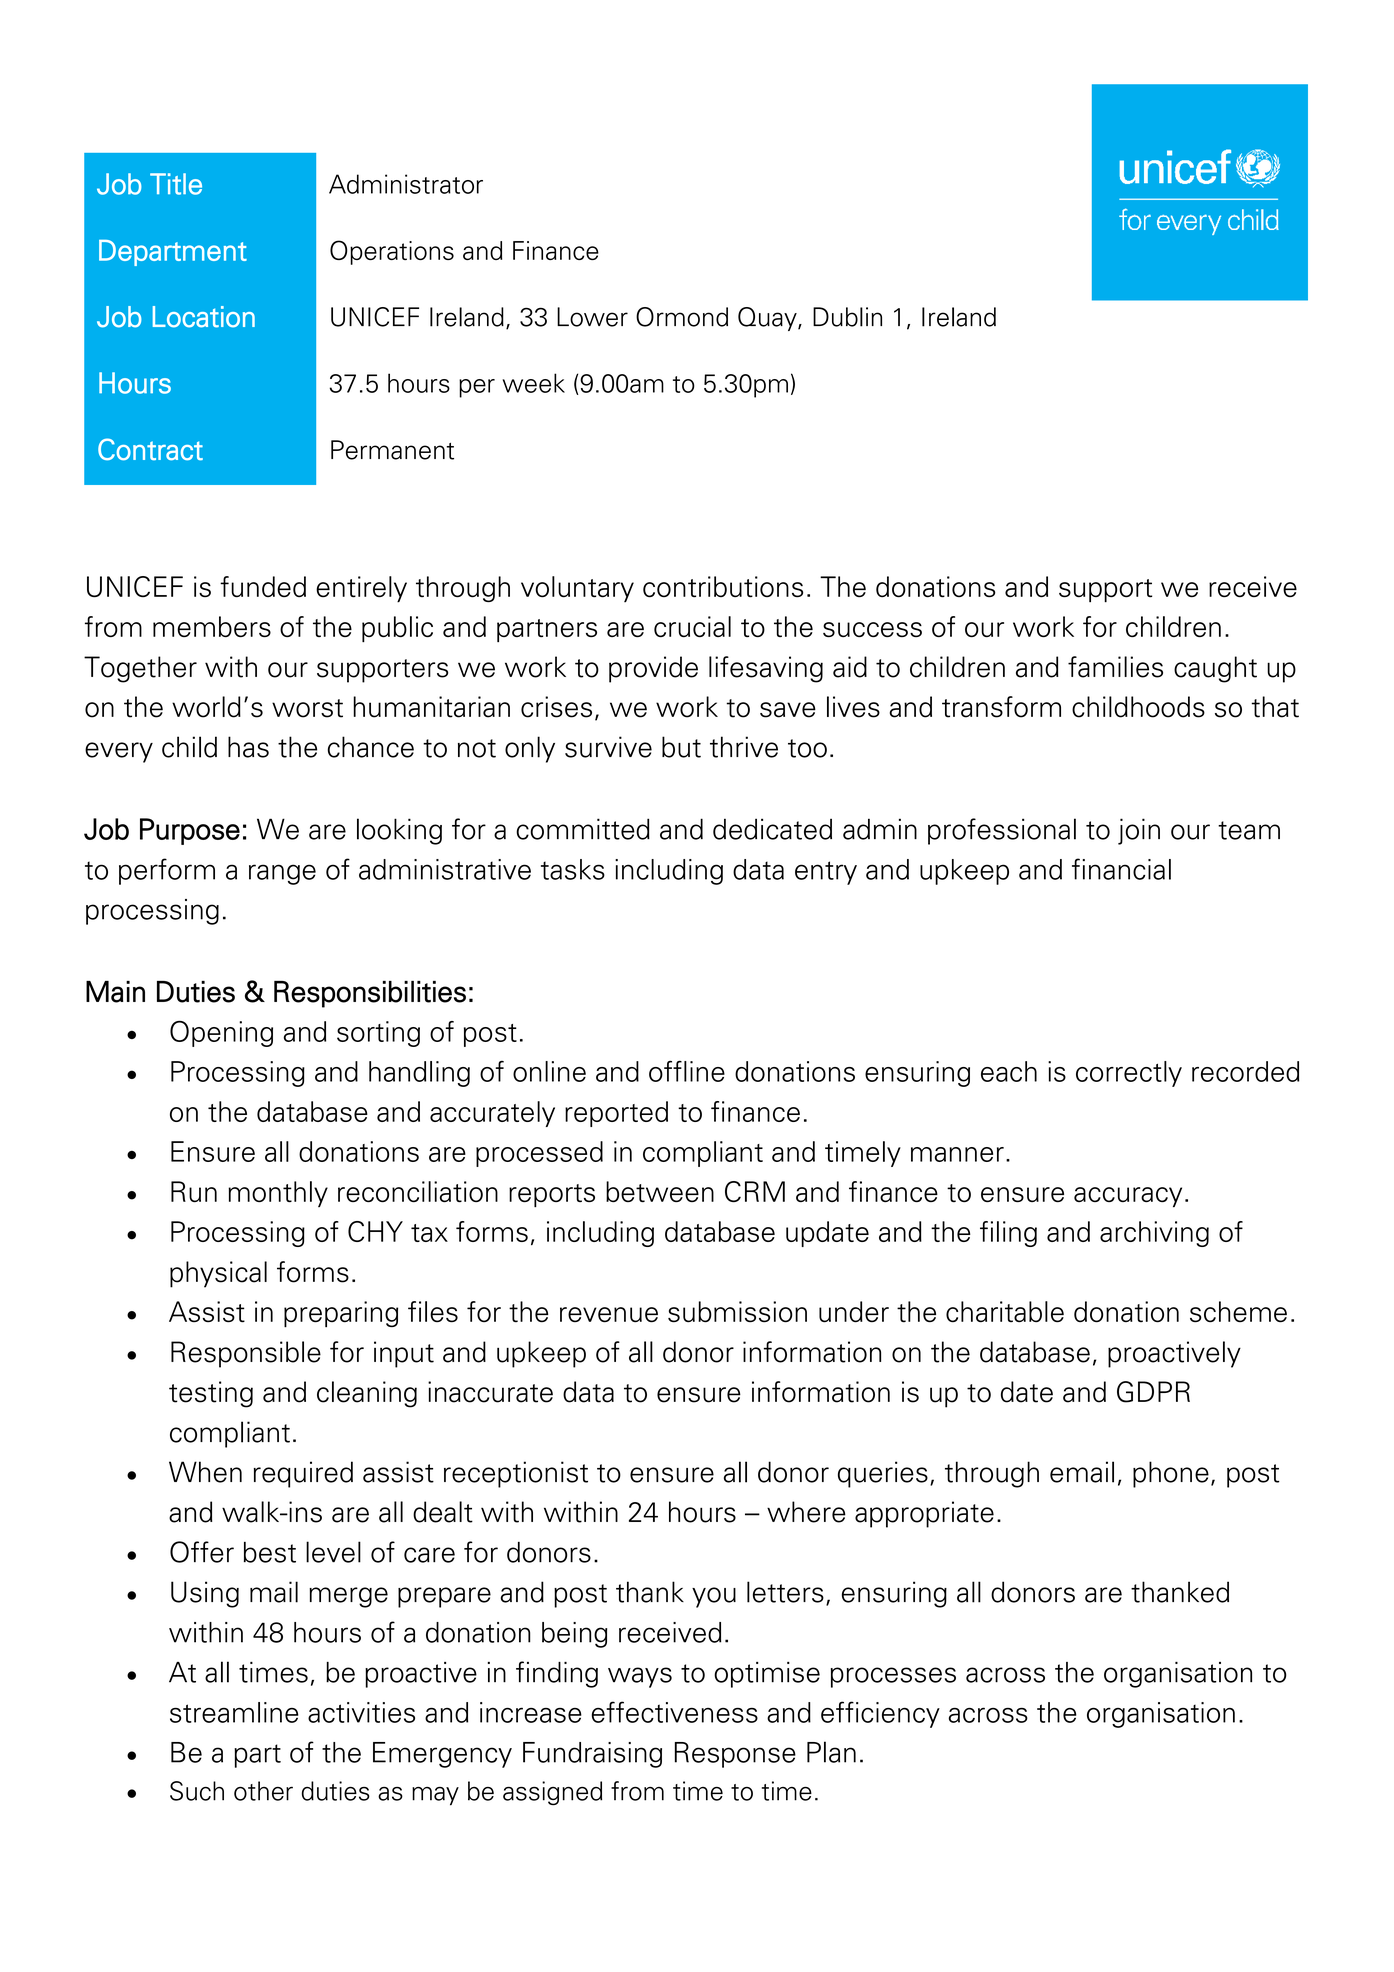  Describe the element at coordinates (1153, 1392) in the screenshot. I see `GDPR` at that location.
